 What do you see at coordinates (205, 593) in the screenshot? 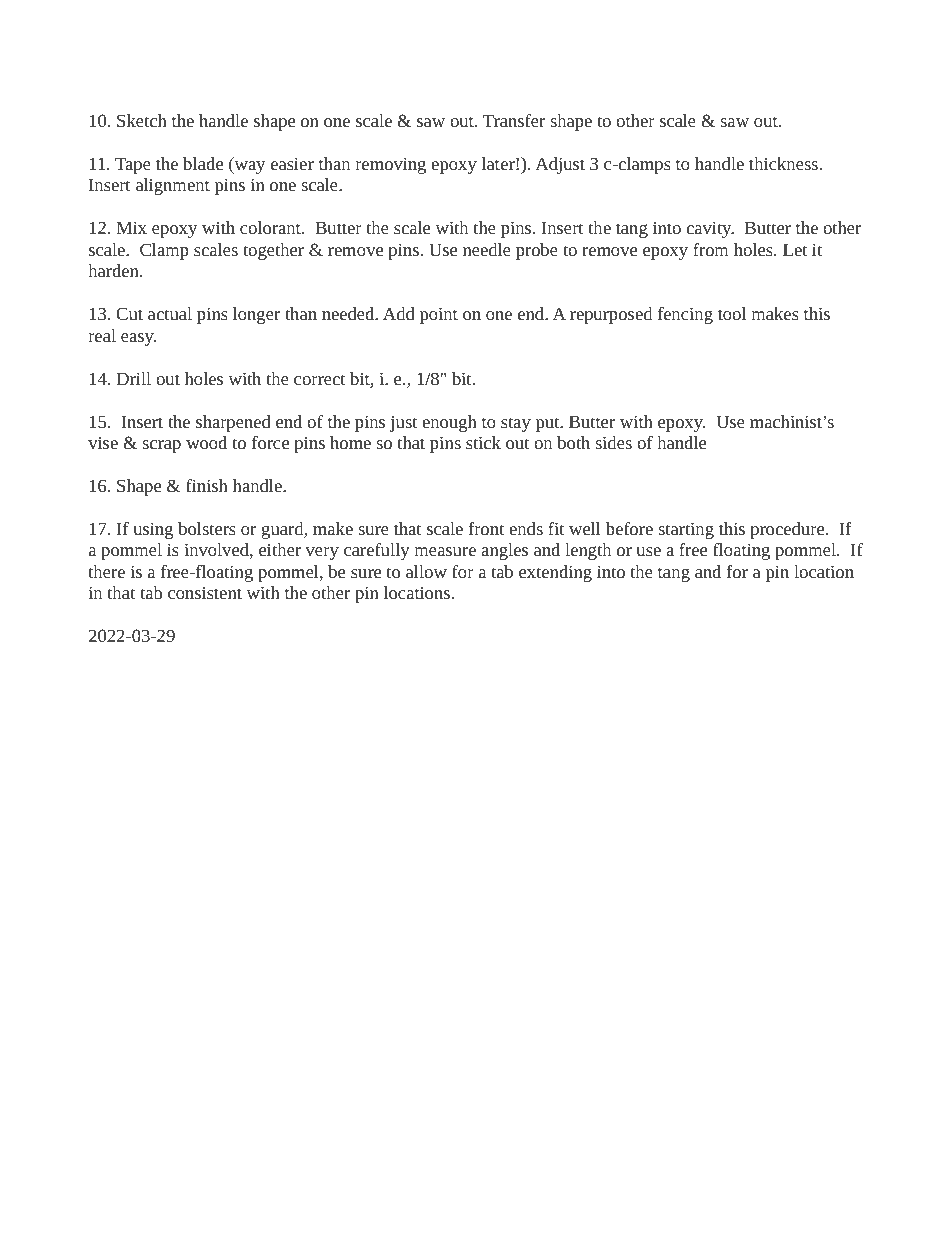
I see `consistent` at bounding box center [205, 593].
